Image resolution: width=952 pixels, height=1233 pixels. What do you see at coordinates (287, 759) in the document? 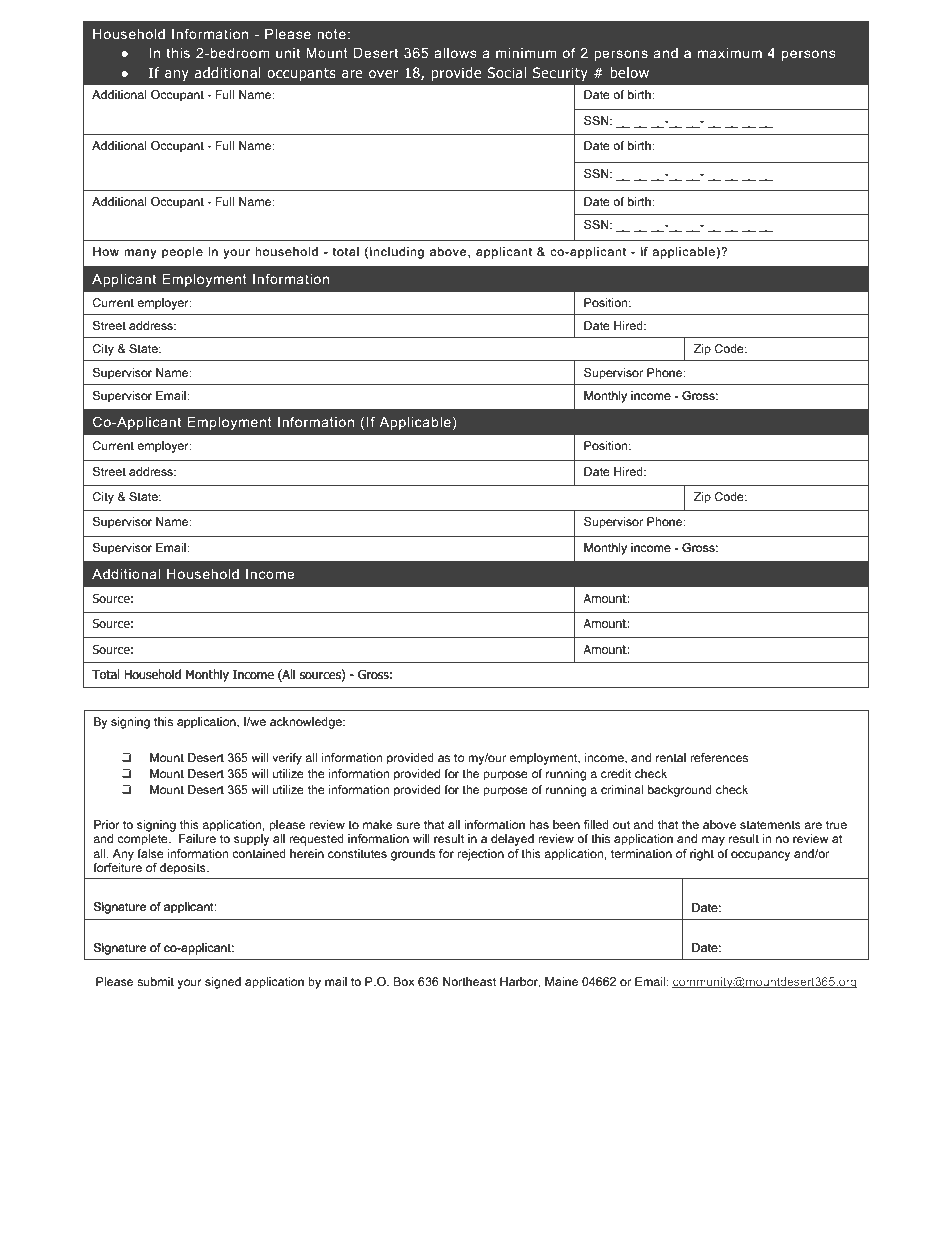
I see `verify` at bounding box center [287, 759].
